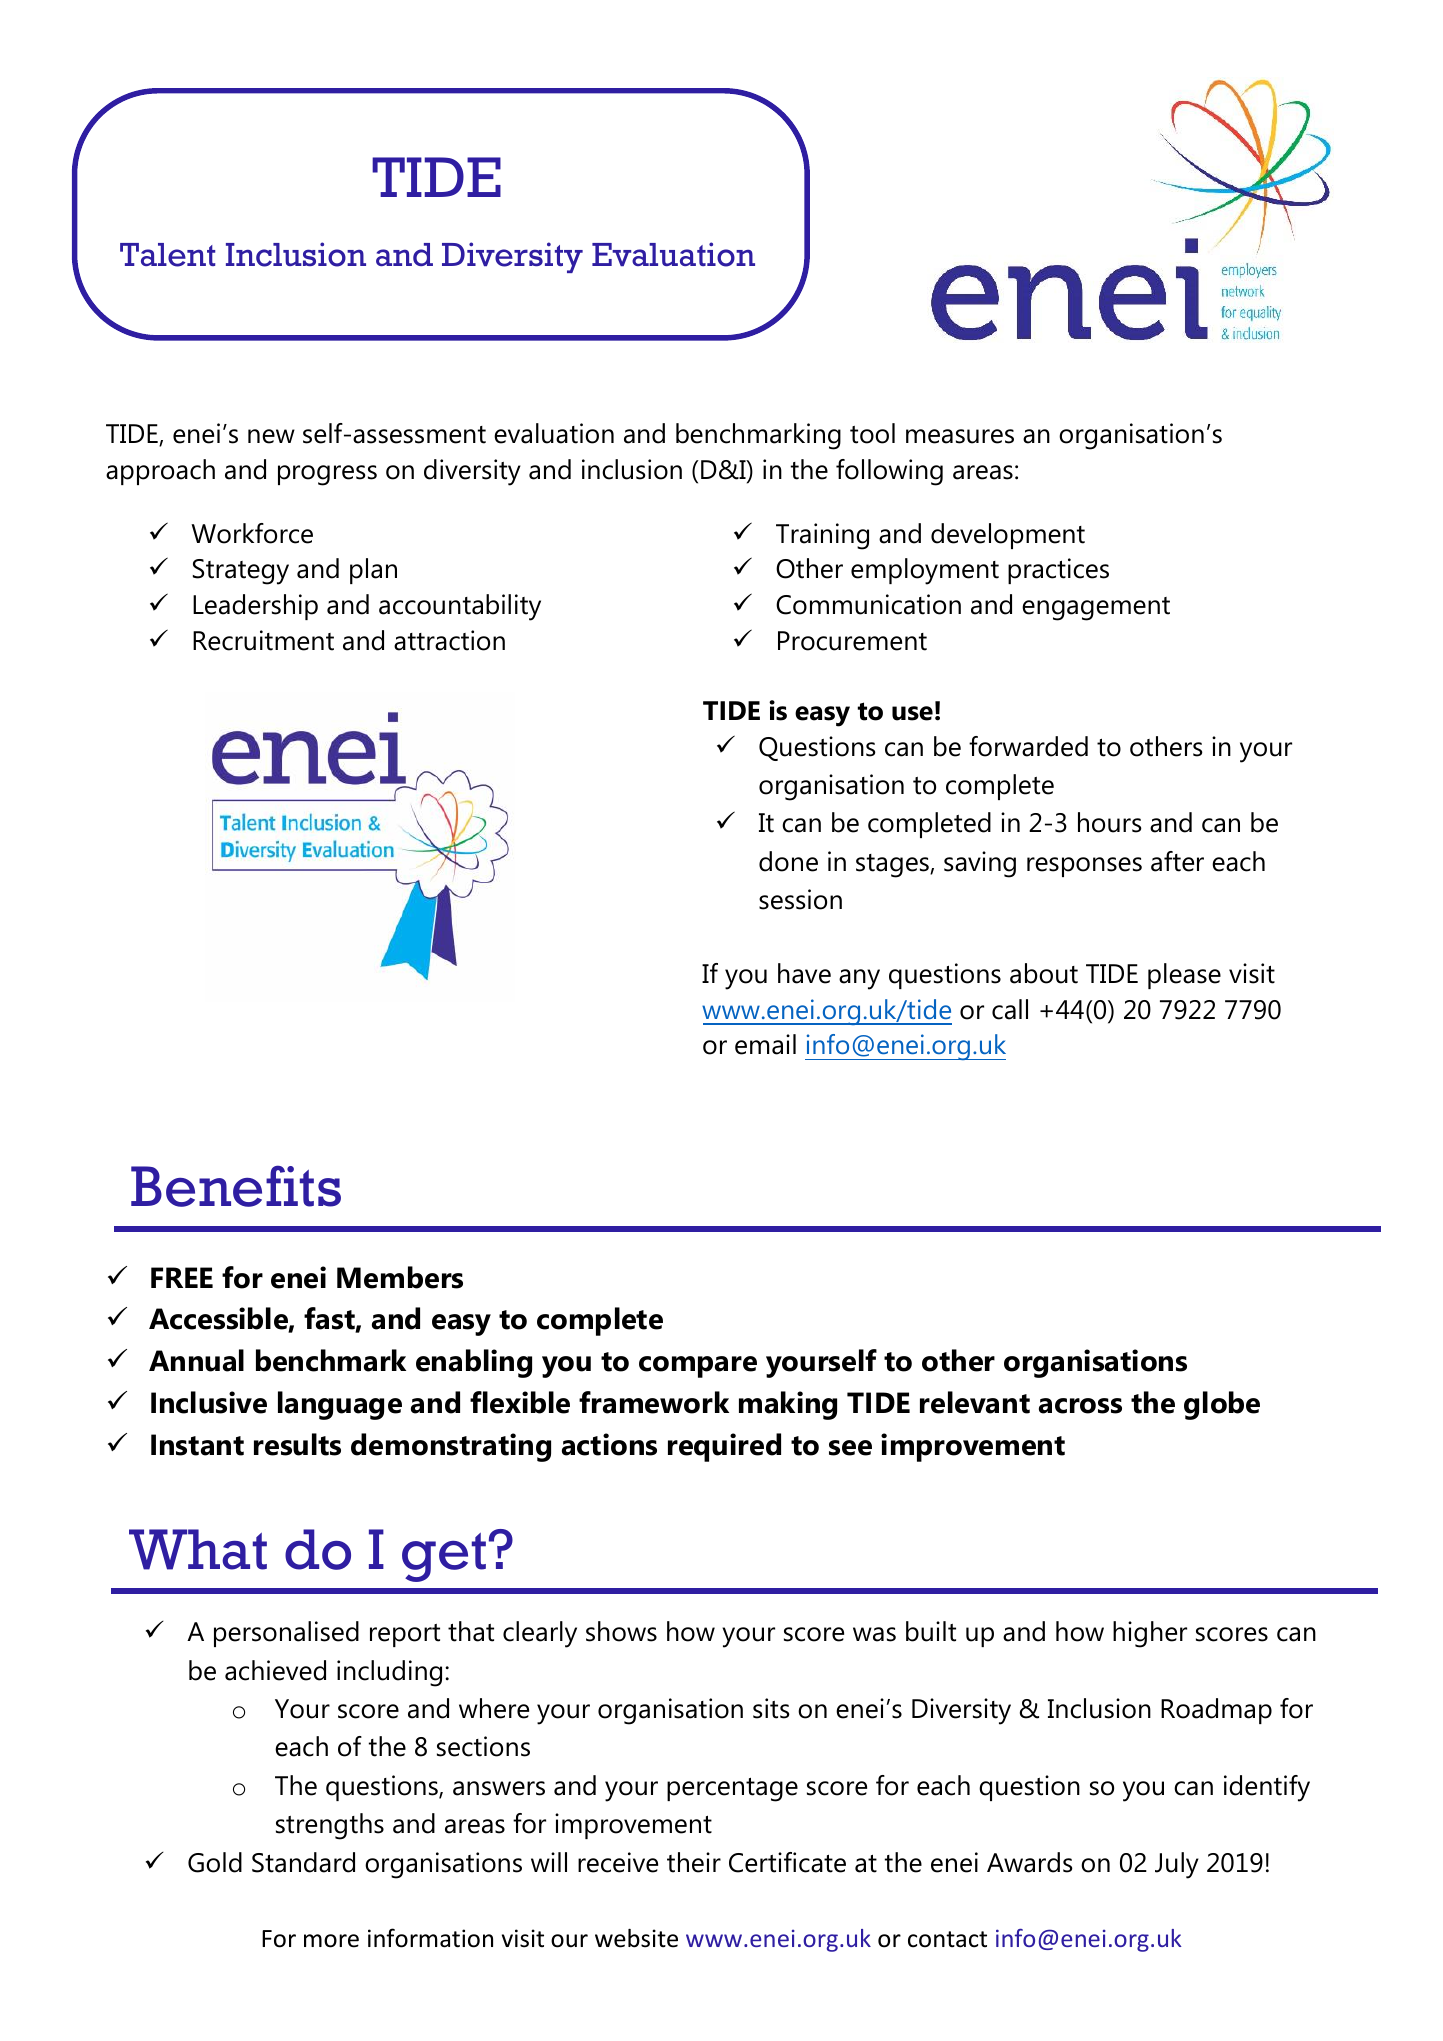  I want to click on July, so click(1177, 1865).
